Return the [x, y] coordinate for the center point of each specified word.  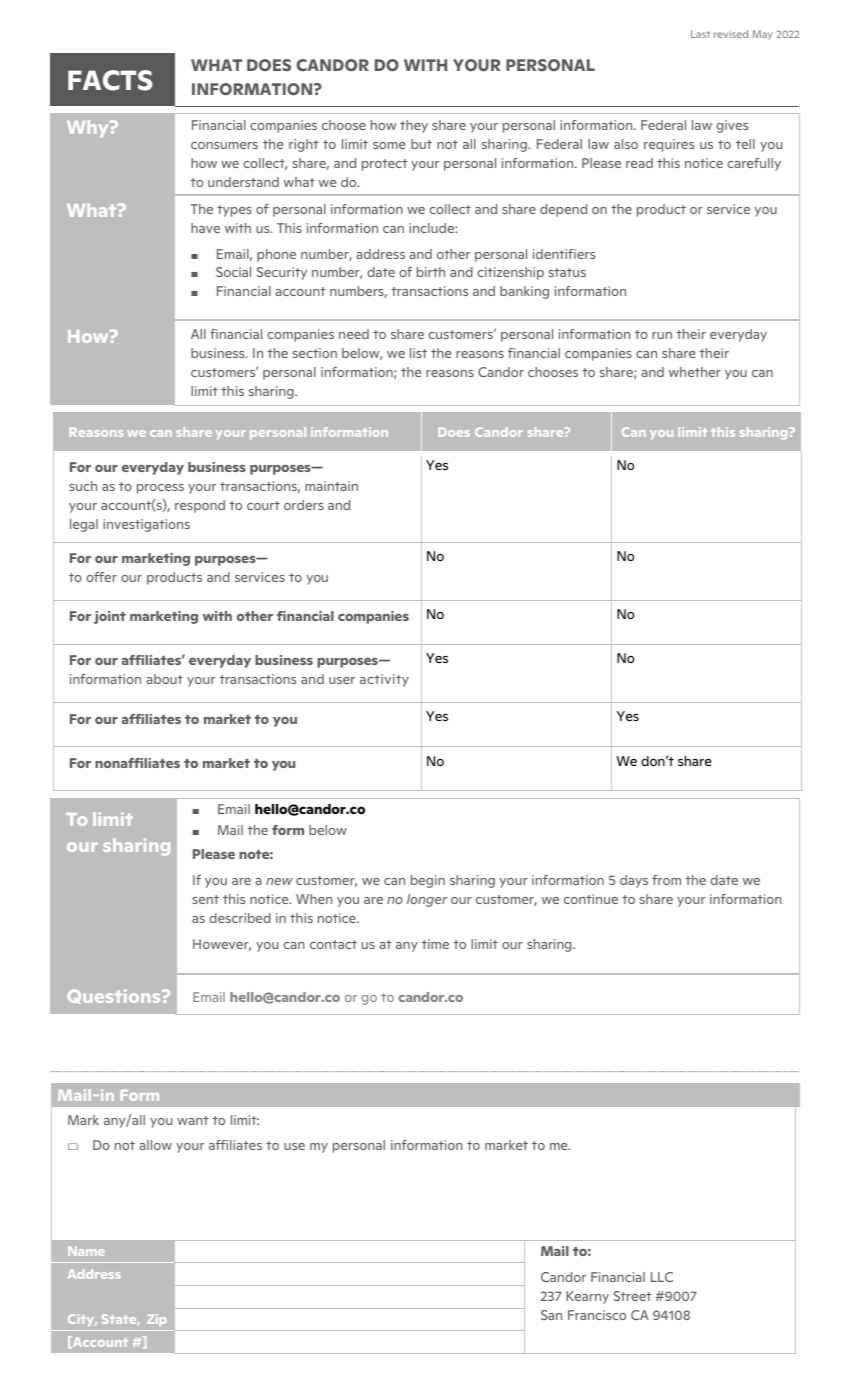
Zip [156, 1320]
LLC [662, 1277]
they [414, 126]
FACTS [110, 80]
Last [700, 34]
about [165, 679]
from [666, 880]
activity [384, 680]
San [551, 1315]
